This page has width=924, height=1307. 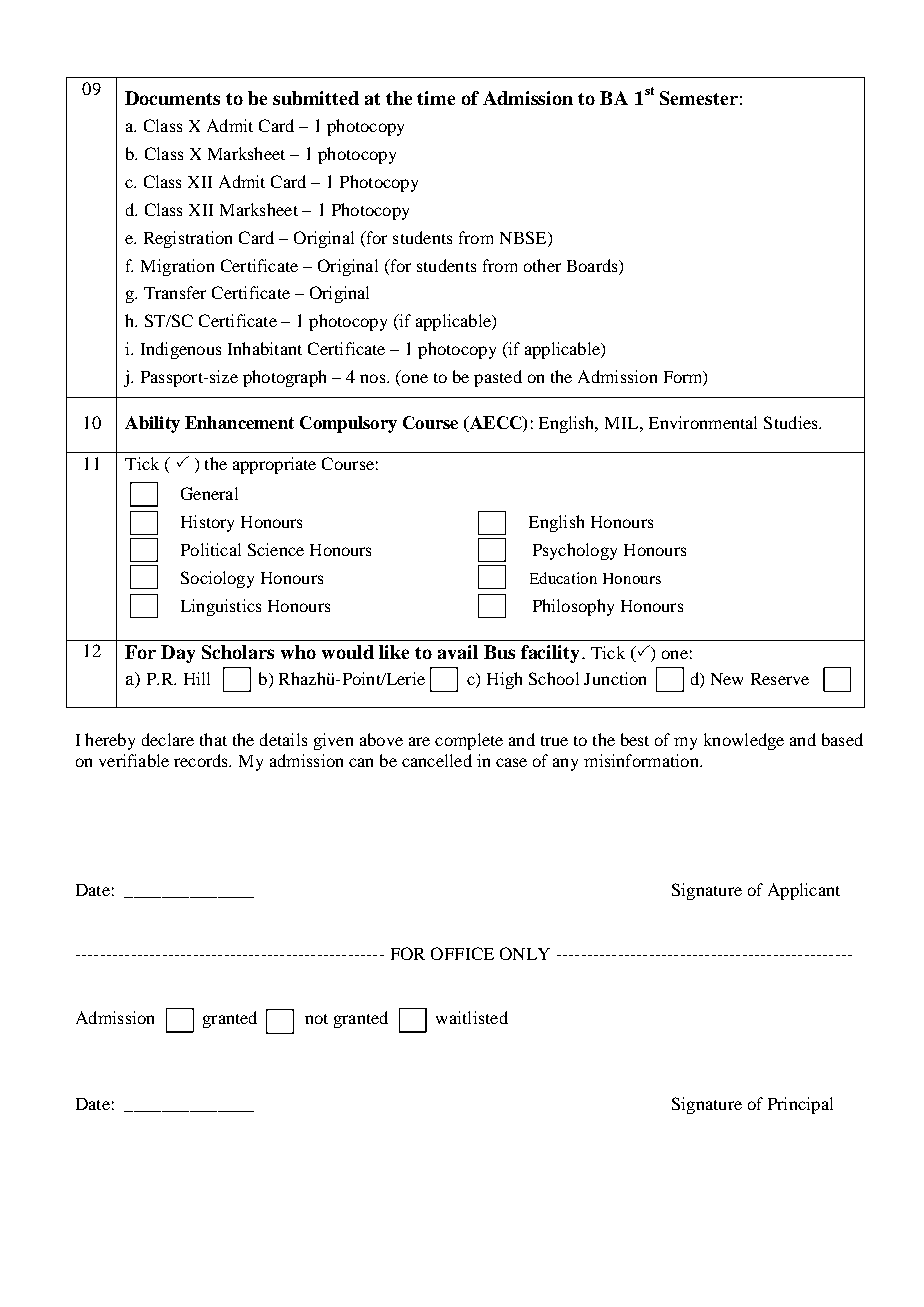 I want to click on Linguistics, so click(x=221, y=607).
